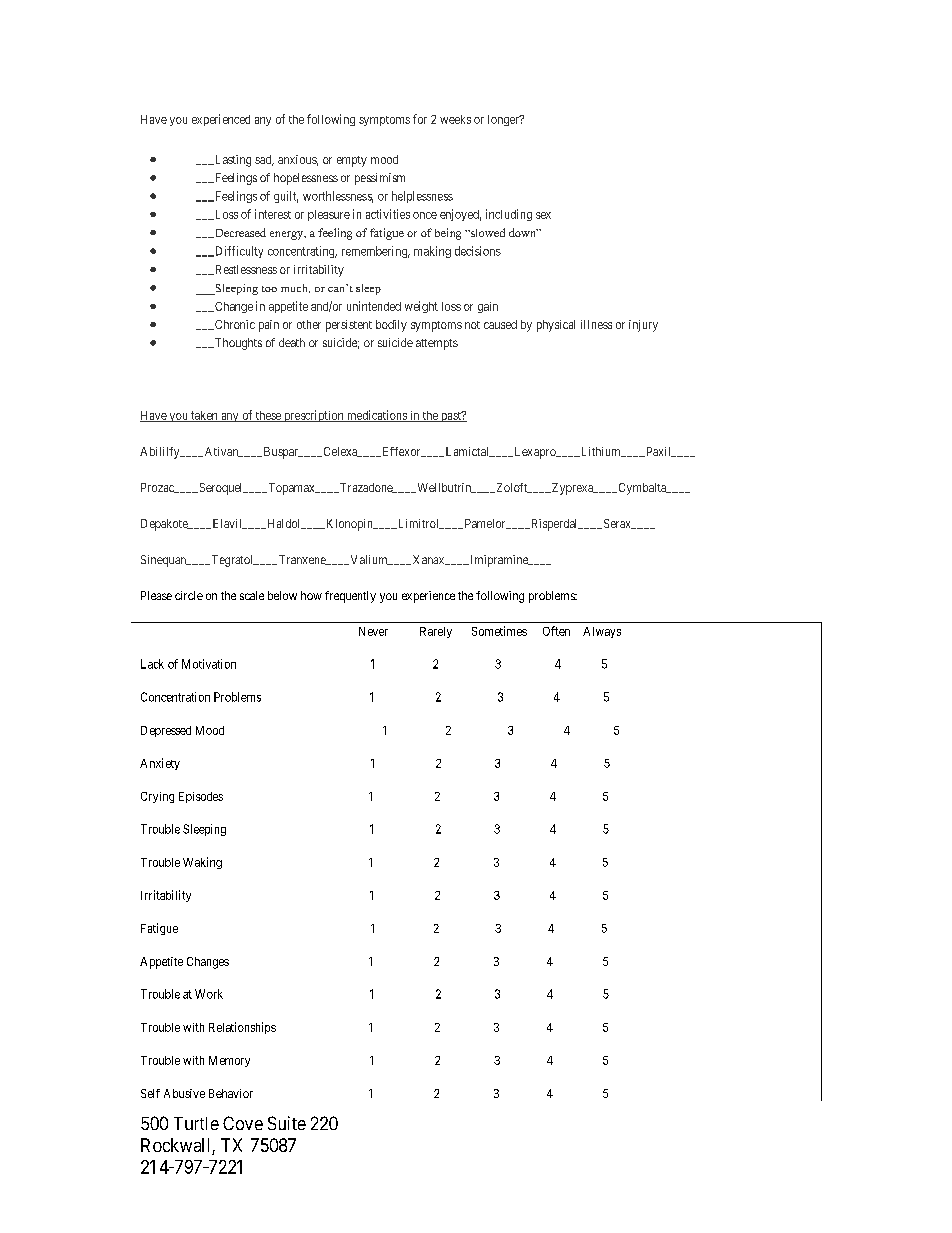 This screenshot has width=952, height=1233. Describe the element at coordinates (380, 179) in the screenshot. I see `pessimism` at that location.
